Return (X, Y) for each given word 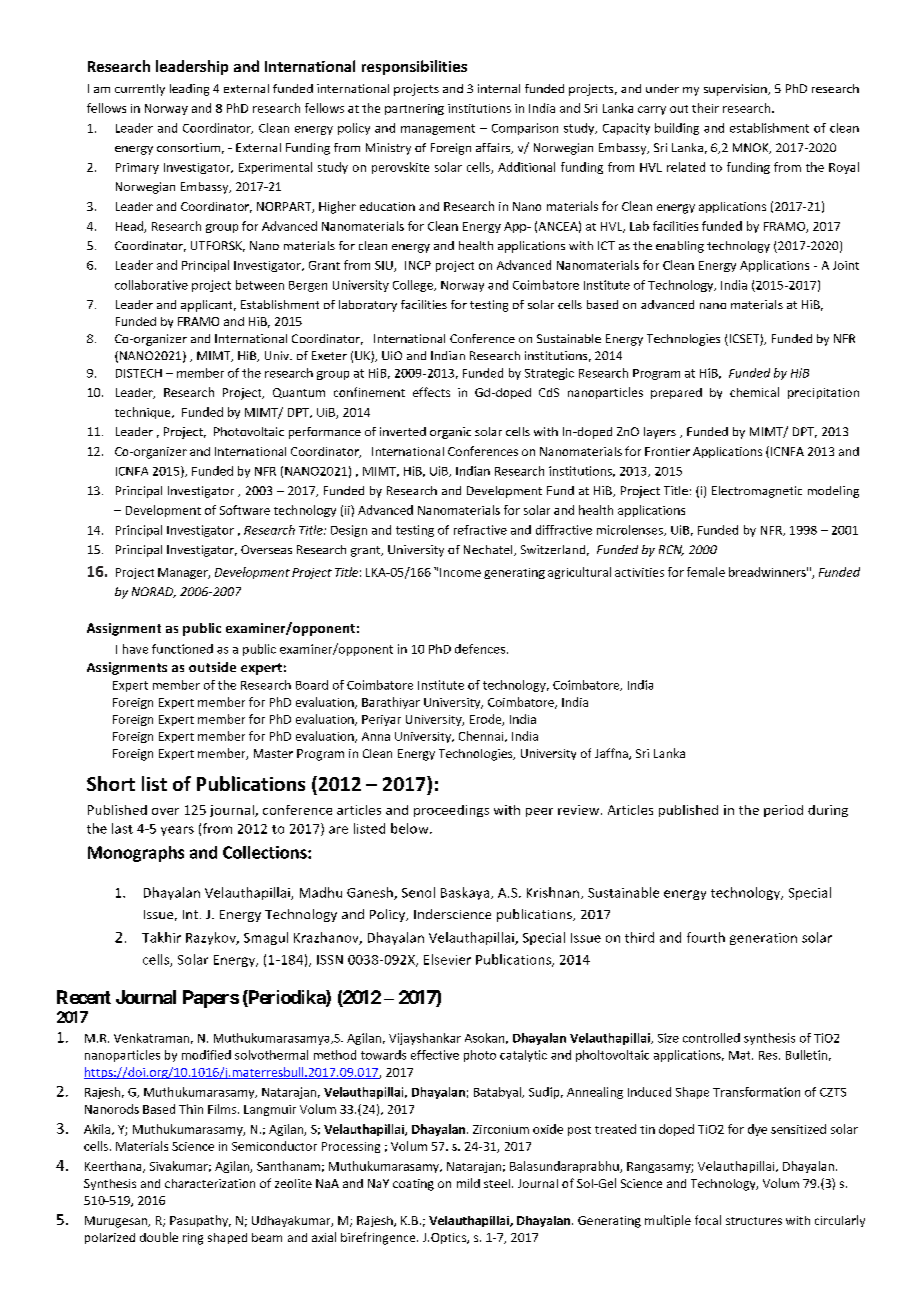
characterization (210, 1183)
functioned (182, 649)
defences (481, 649)
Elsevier (447, 959)
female (706, 572)
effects (431, 392)
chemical (754, 392)
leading (189, 90)
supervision (736, 90)
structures (754, 1221)
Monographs (136, 854)
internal (499, 88)
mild (468, 1183)
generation (763, 939)
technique (144, 413)
